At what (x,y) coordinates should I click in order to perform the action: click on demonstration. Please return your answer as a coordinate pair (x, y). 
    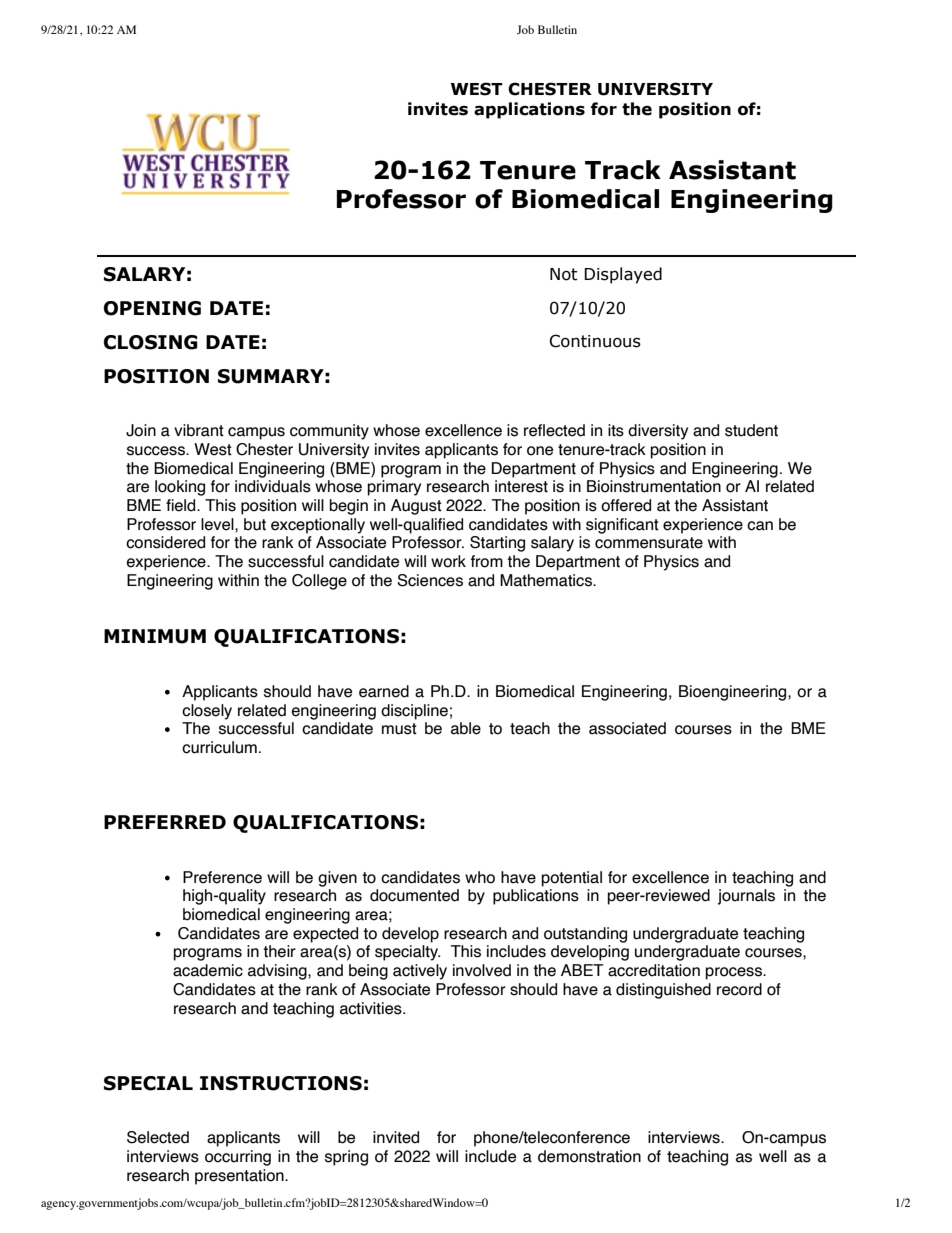
    Looking at the image, I should click on (589, 1156).
